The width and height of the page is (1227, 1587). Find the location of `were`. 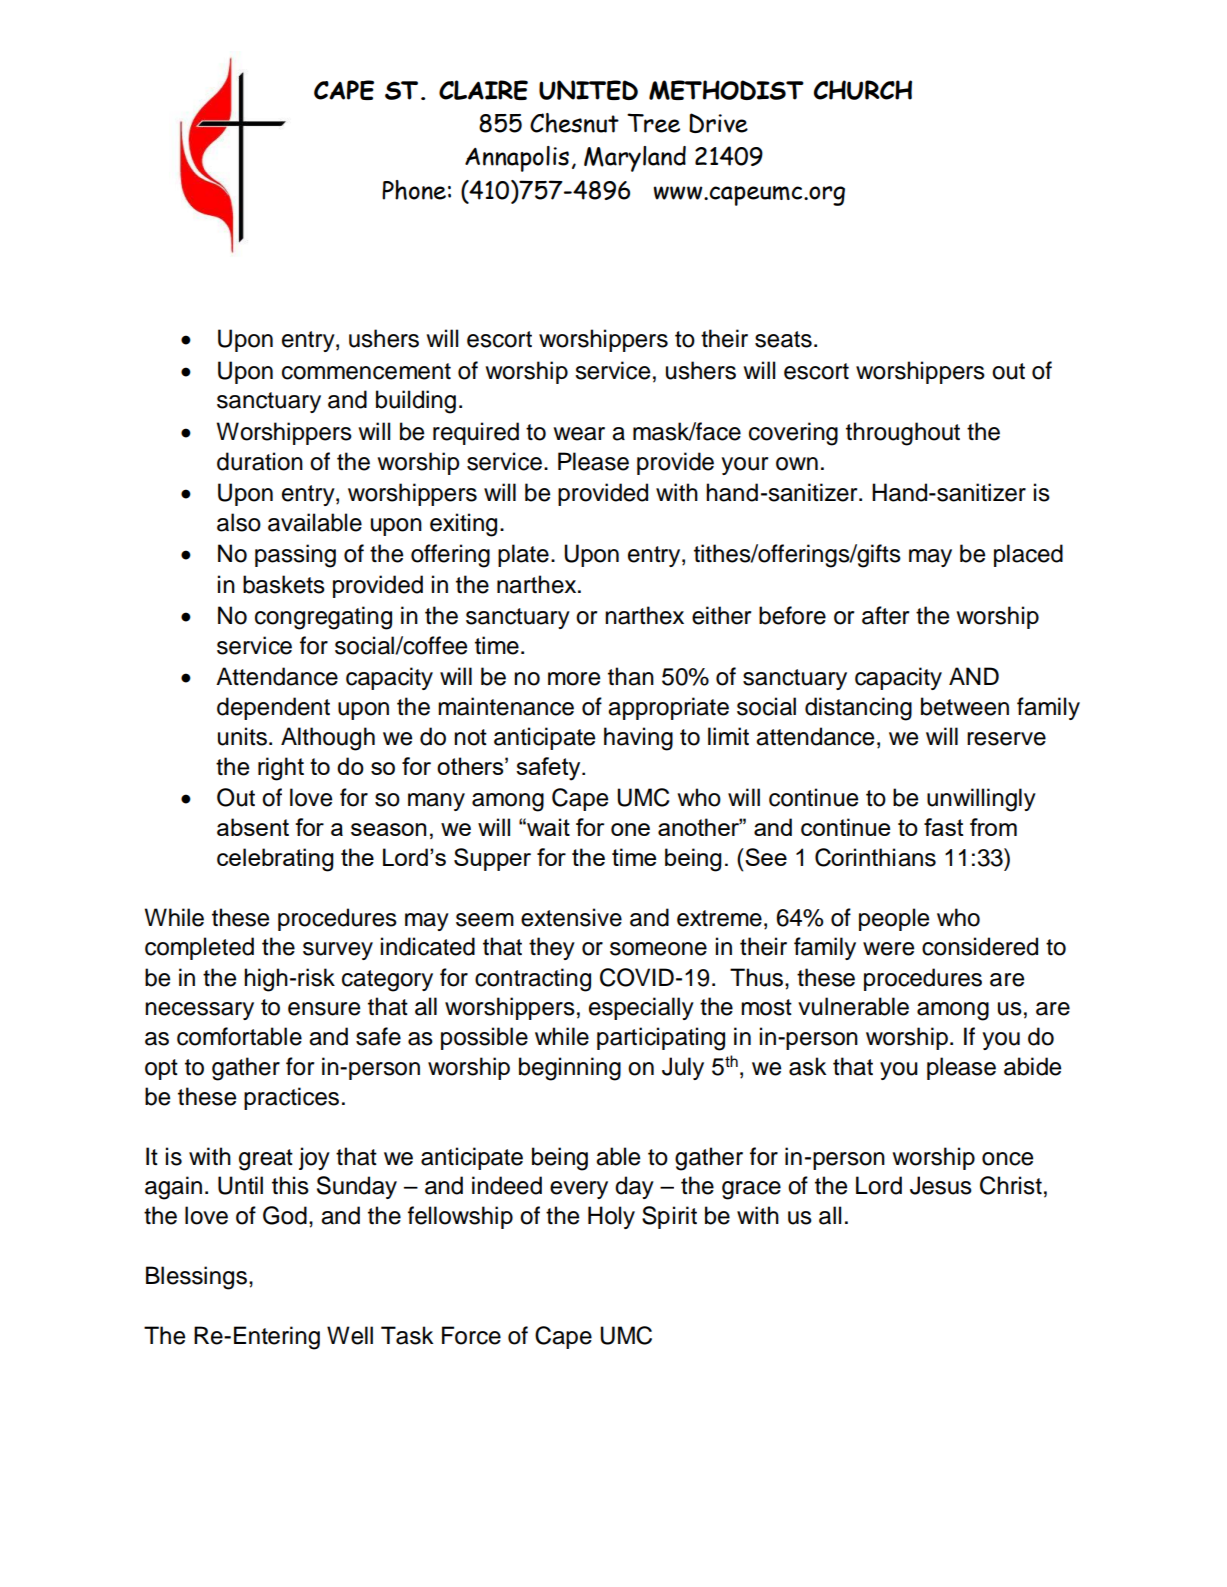

were is located at coordinates (888, 949).
